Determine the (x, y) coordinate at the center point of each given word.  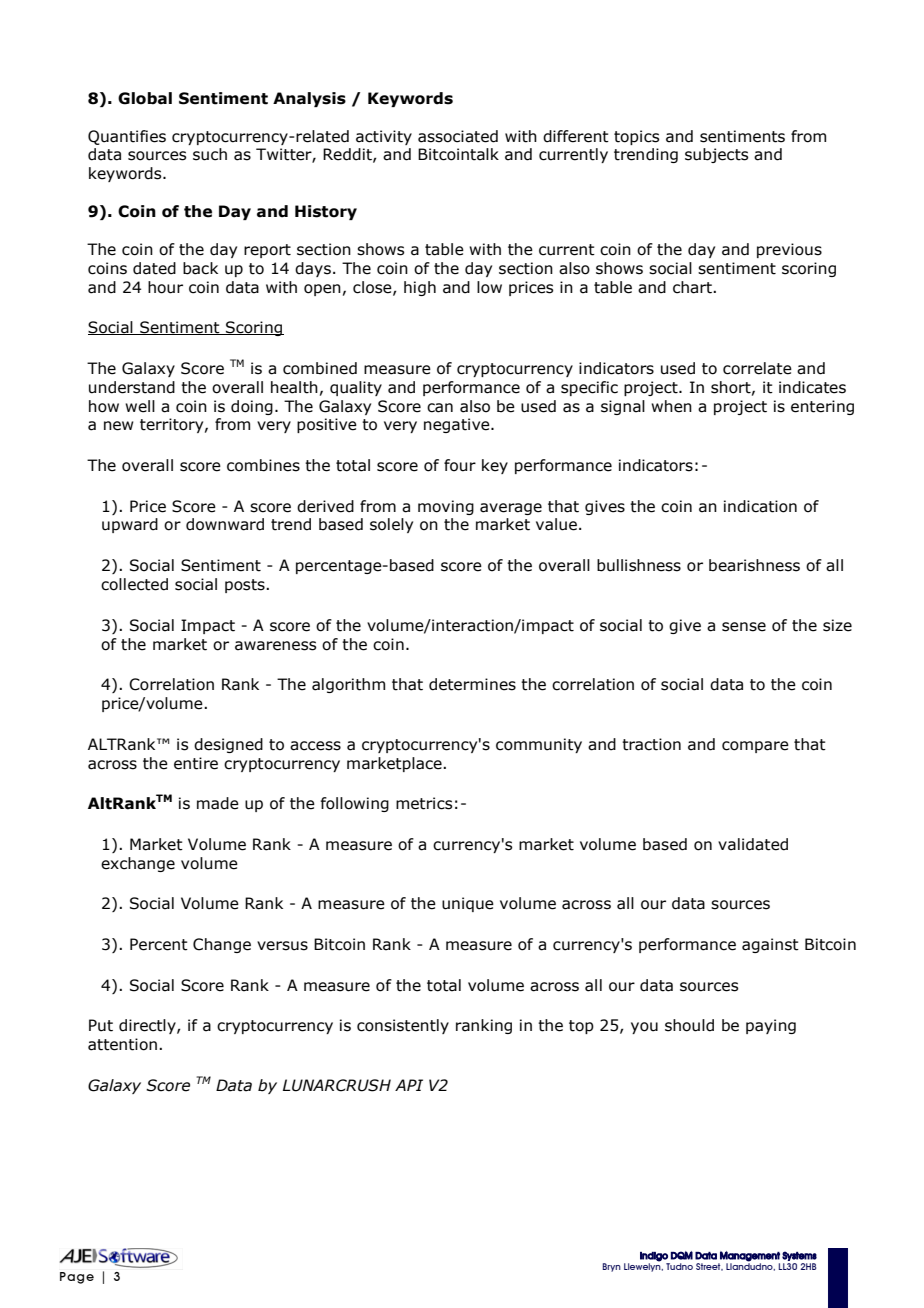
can (440, 408)
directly (148, 1026)
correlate (757, 368)
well (140, 406)
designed (228, 745)
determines (472, 684)
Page (77, 1278)
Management (750, 1256)
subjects (716, 155)
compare (755, 747)
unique (468, 904)
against (770, 945)
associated (458, 136)
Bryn (612, 1267)
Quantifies (127, 137)
